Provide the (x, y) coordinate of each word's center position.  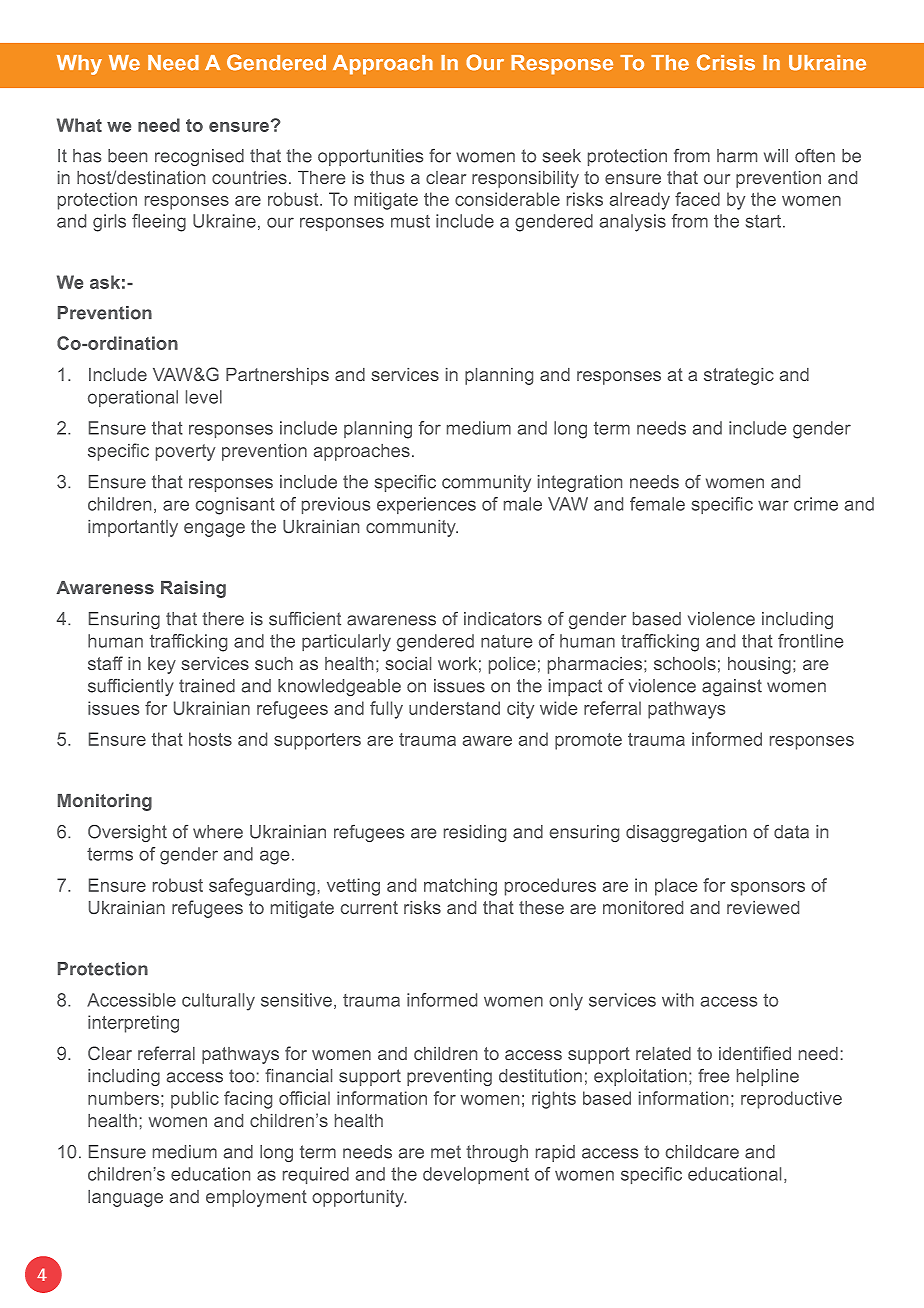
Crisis (726, 62)
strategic (739, 376)
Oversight (127, 833)
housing (759, 665)
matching (460, 887)
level (204, 397)
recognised (199, 157)
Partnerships (277, 376)
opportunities (370, 157)
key (162, 665)
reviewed (763, 907)
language (125, 1198)
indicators (503, 619)
